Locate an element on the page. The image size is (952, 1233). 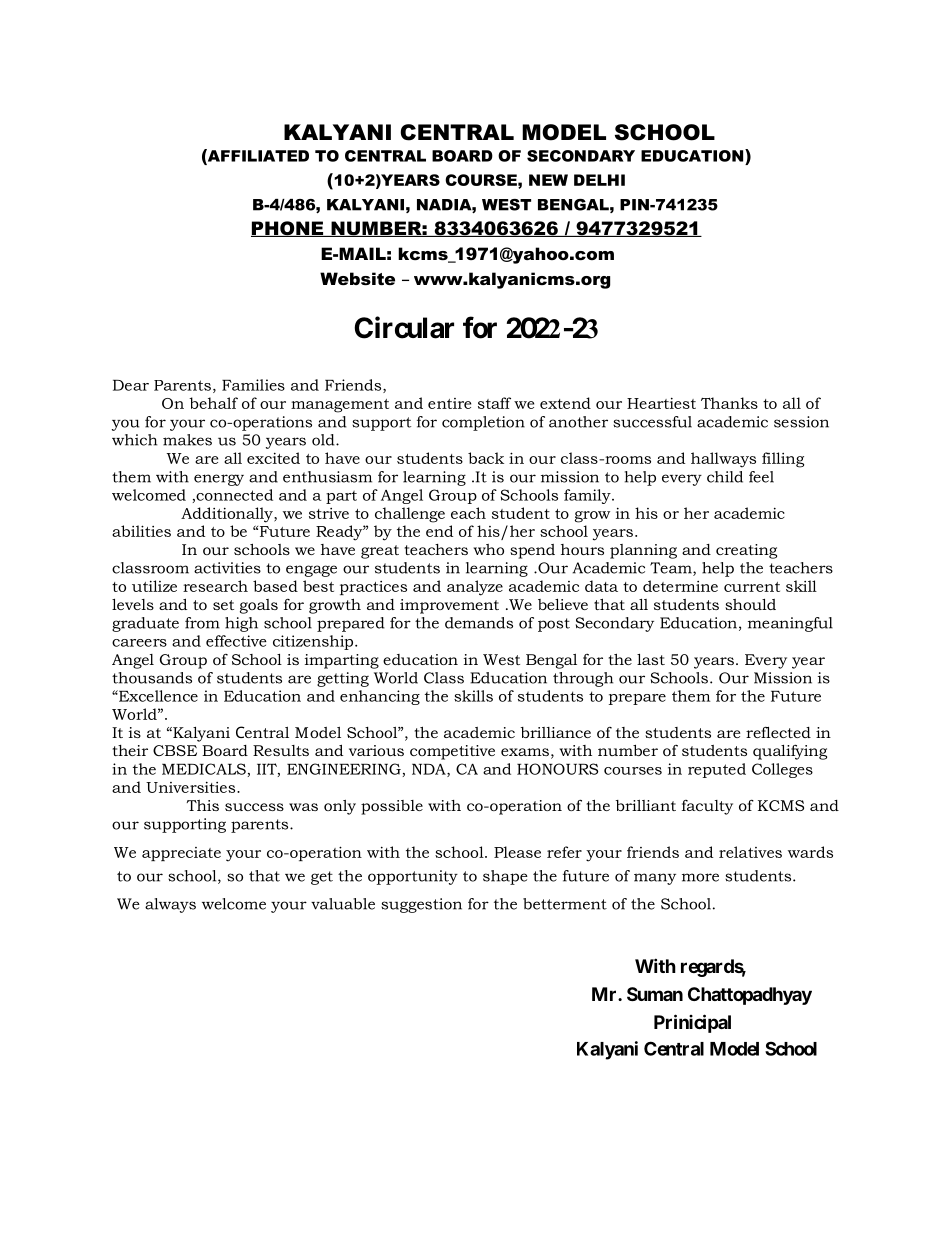
DELHI is located at coordinates (599, 180).
